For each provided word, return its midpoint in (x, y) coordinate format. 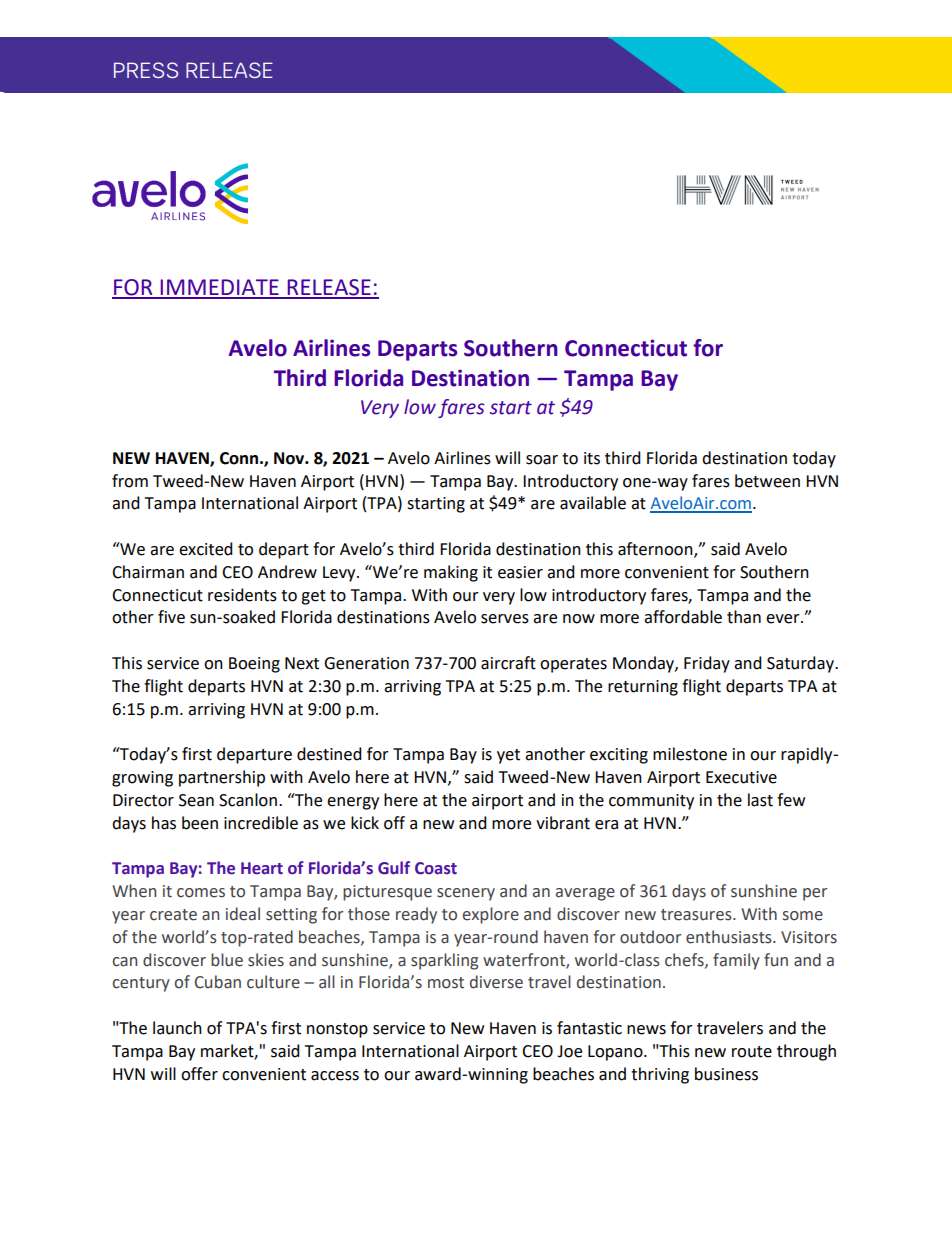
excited (206, 549)
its (592, 458)
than (744, 617)
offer (199, 1074)
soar (542, 460)
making (451, 573)
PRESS (146, 70)
